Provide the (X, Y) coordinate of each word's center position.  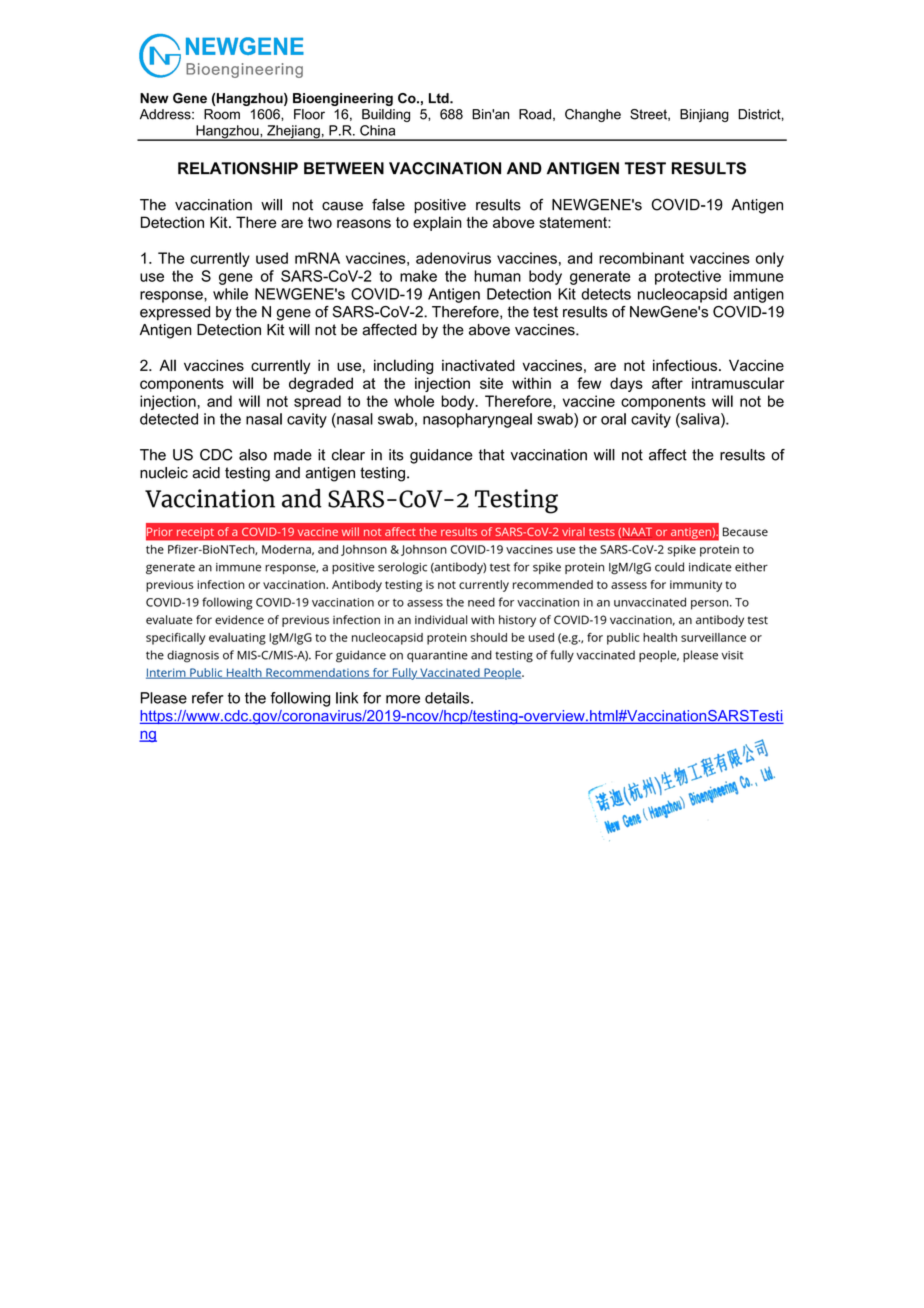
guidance (441, 456)
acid (206, 473)
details (448, 698)
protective (688, 277)
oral (613, 419)
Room (222, 114)
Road (535, 114)
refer (208, 698)
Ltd (440, 98)
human (497, 276)
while (230, 294)
